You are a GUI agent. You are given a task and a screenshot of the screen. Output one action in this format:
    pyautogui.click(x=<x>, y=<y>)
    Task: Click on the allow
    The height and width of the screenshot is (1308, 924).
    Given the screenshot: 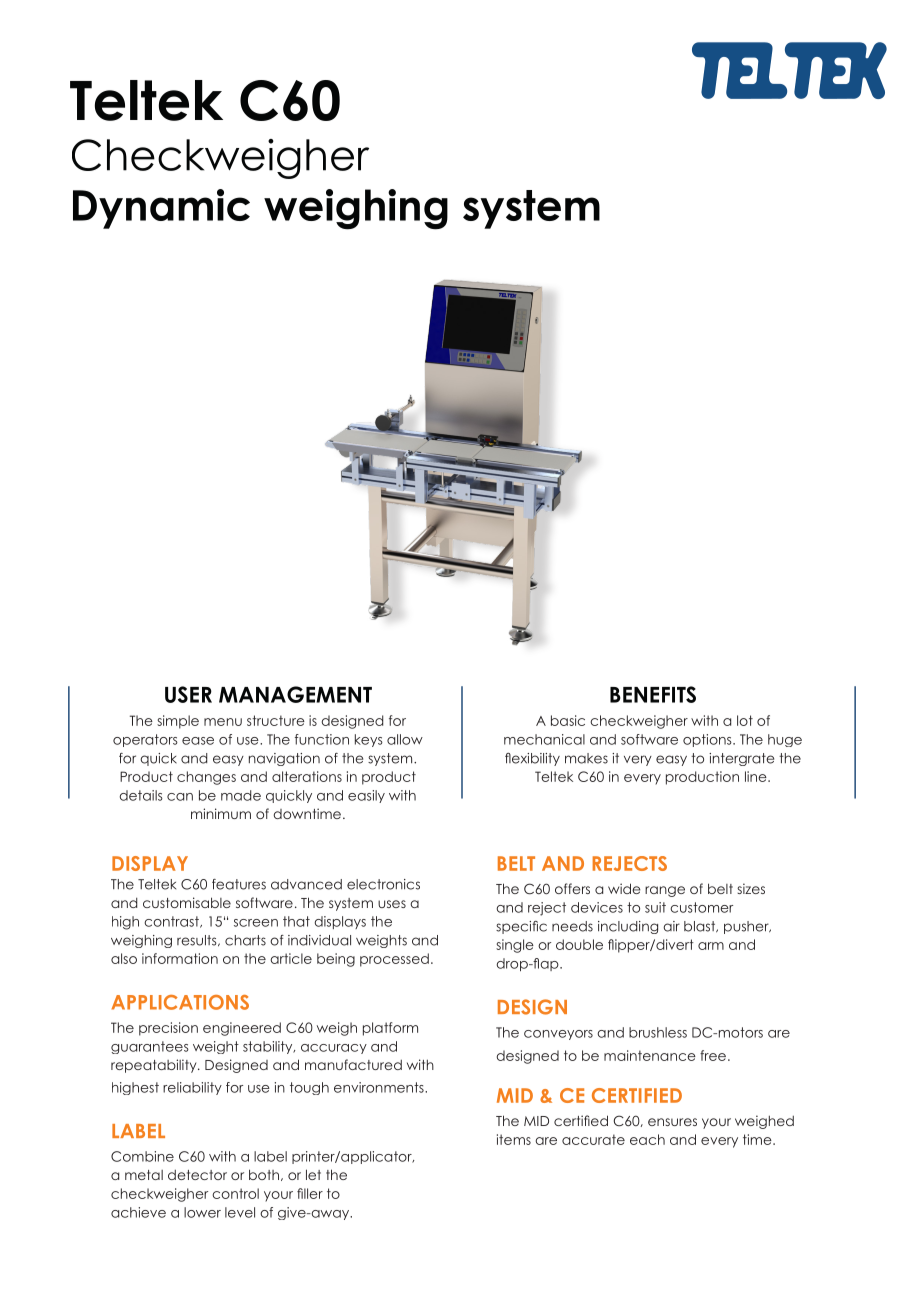 What is the action you would take?
    pyautogui.click(x=405, y=739)
